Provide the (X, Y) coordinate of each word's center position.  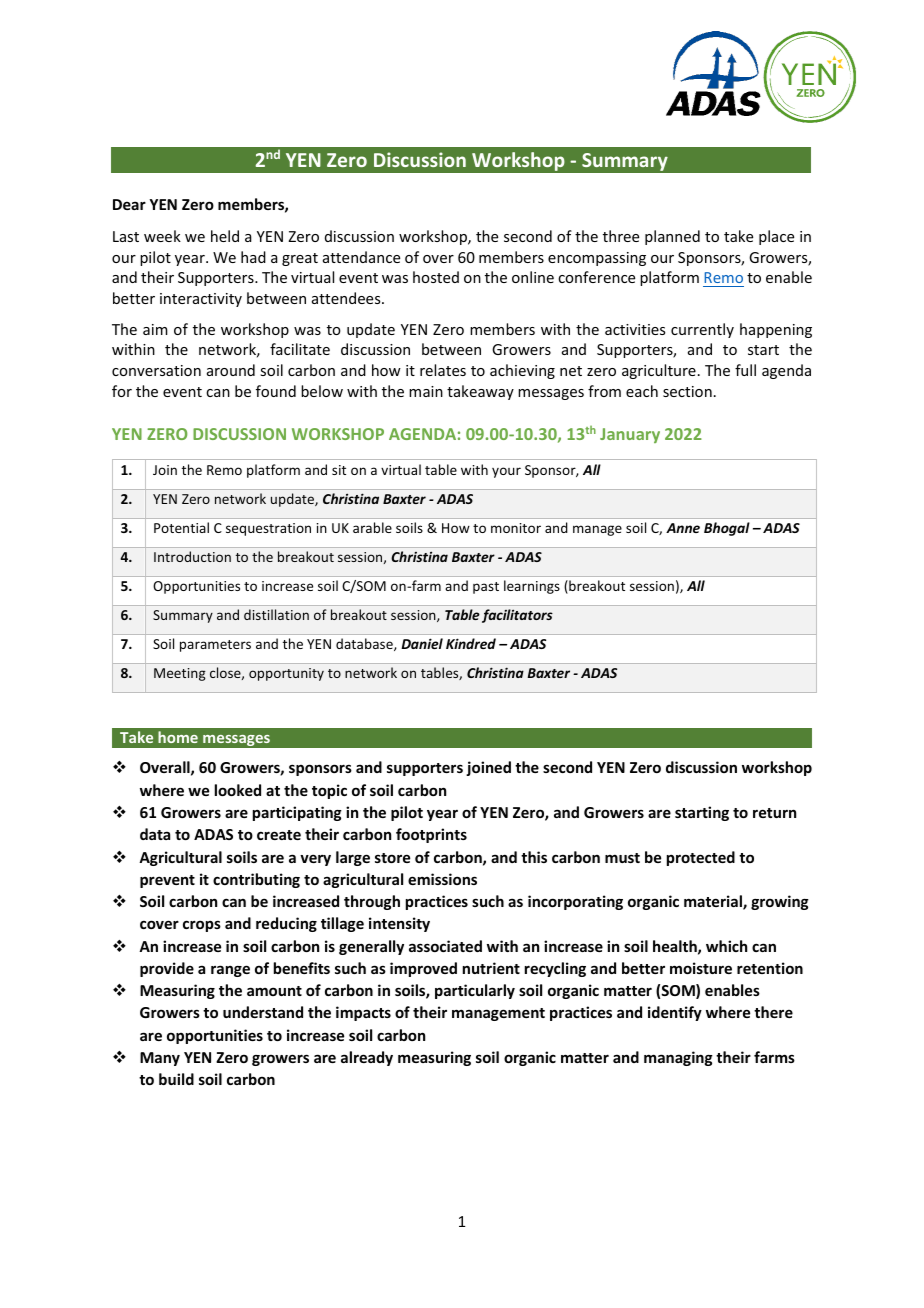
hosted (436, 277)
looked (238, 790)
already (367, 1058)
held (225, 236)
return (774, 813)
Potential (181, 527)
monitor (516, 528)
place (776, 237)
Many (160, 1059)
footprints (431, 835)
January (630, 435)
